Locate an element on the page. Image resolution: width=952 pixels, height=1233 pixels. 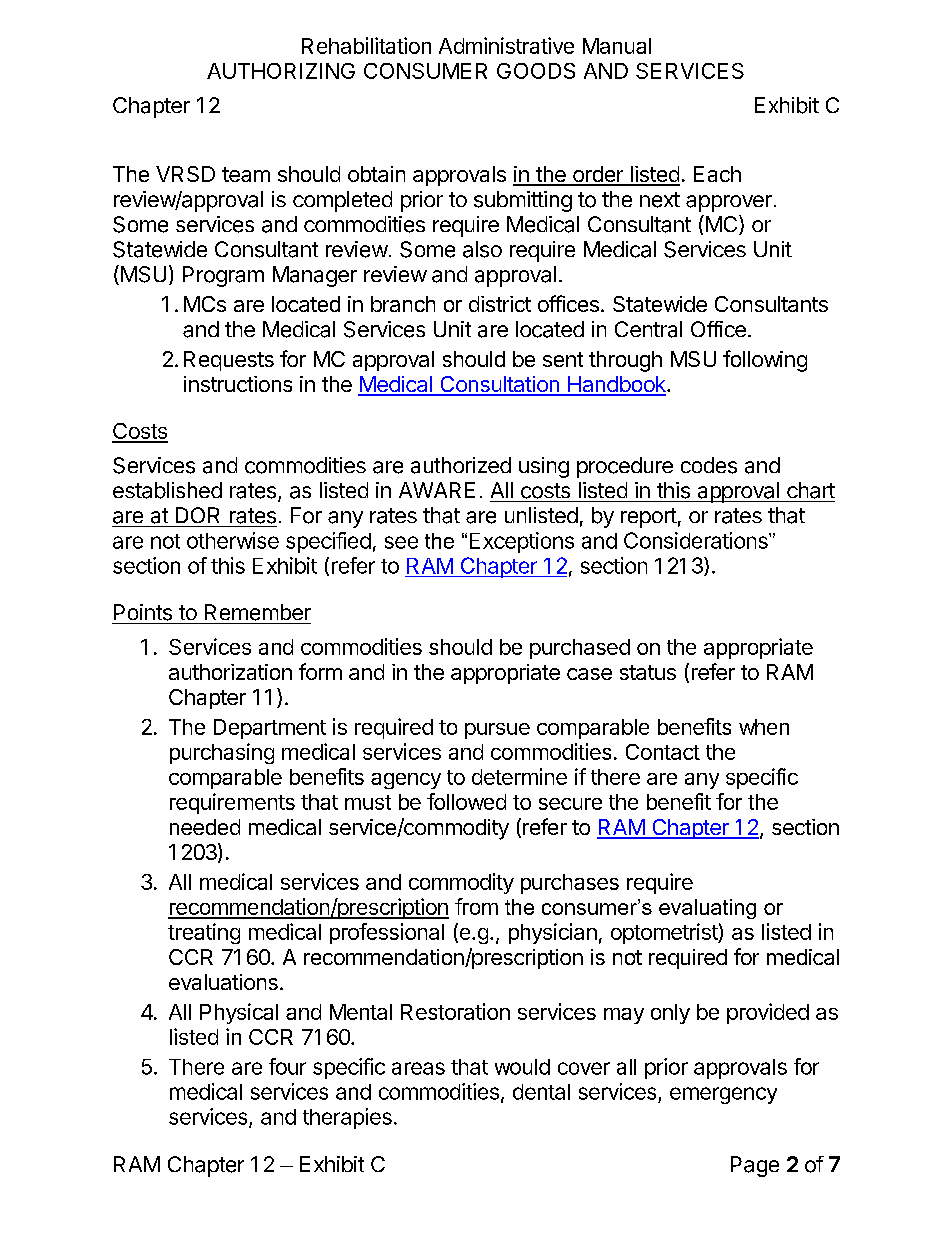
Considerations is located at coordinates (697, 540).
